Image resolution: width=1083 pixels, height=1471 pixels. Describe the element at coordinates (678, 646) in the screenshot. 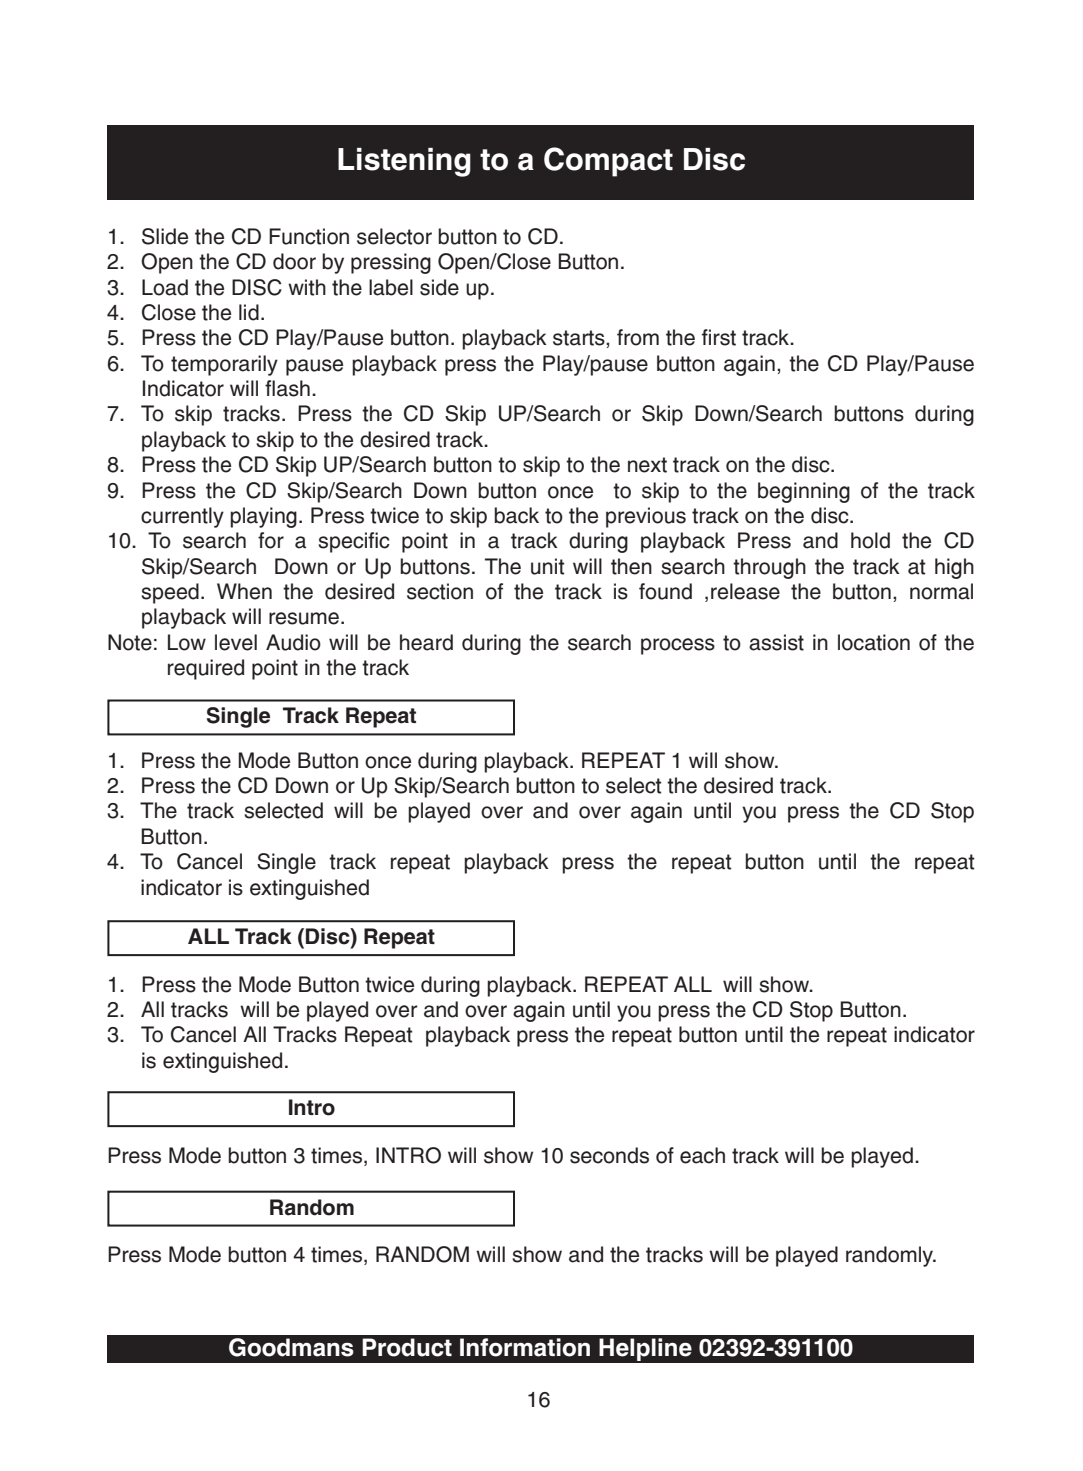

I see `process` at that location.
